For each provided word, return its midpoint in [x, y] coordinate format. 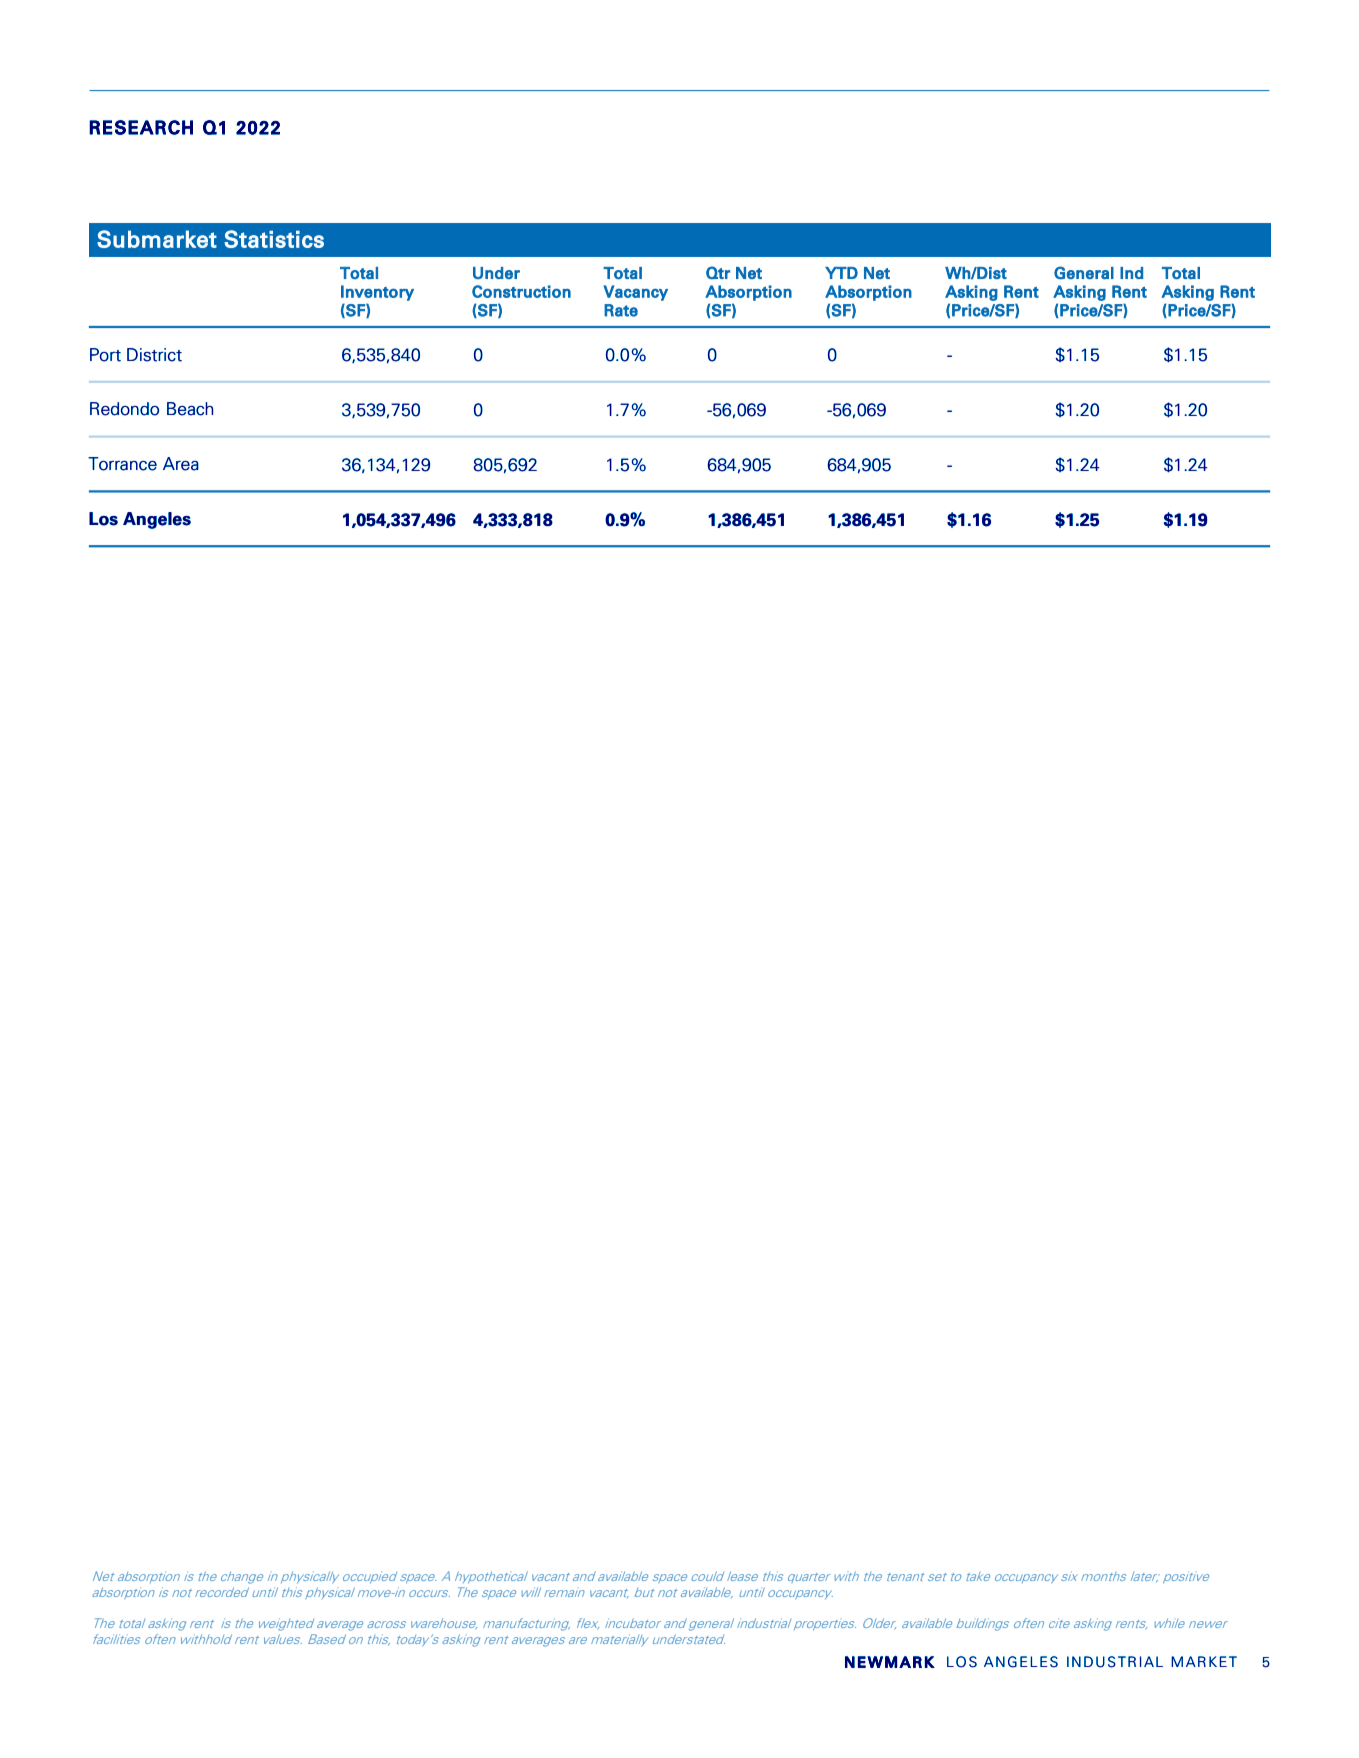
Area [181, 464]
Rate [621, 310]
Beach [190, 409]
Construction [521, 291]
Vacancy [635, 293]
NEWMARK [890, 1662]
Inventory [377, 293]
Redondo [124, 409]
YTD [841, 273]
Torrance [122, 464]
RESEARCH [141, 127]
